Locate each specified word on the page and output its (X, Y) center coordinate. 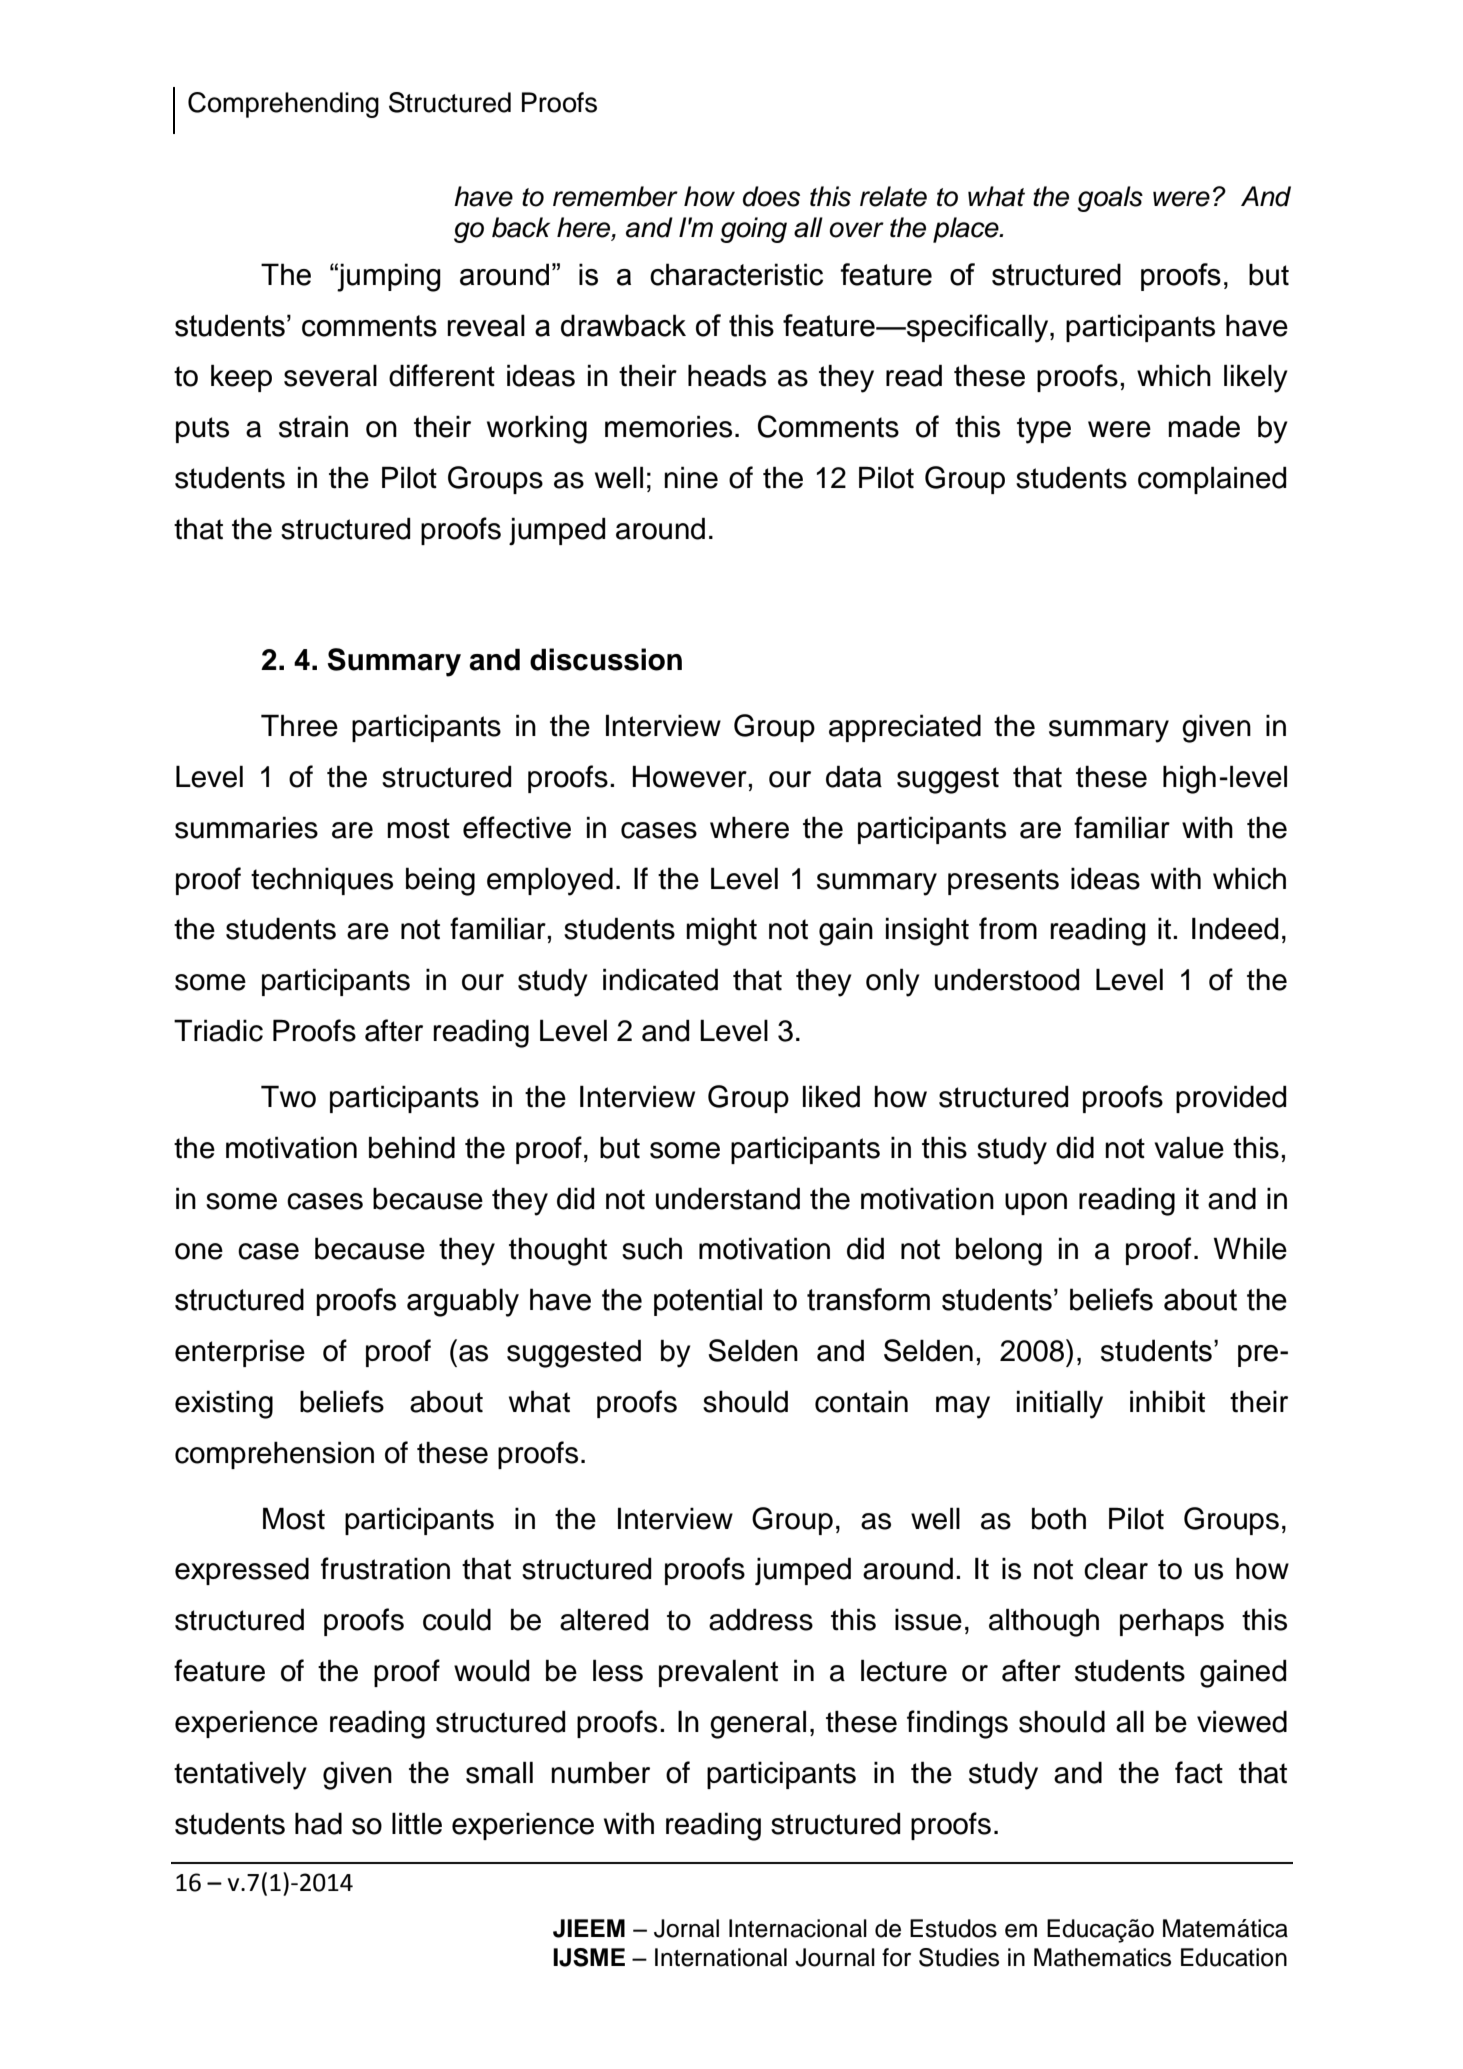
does (771, 196)
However (691, 776)
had (318, 1823)
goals (1110, 199)
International (721, 1957)
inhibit (1167, 1401)
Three (299, 725)
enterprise (240, 1353)
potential (708, 1302)
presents (1003, 882)
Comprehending (283, 105)
